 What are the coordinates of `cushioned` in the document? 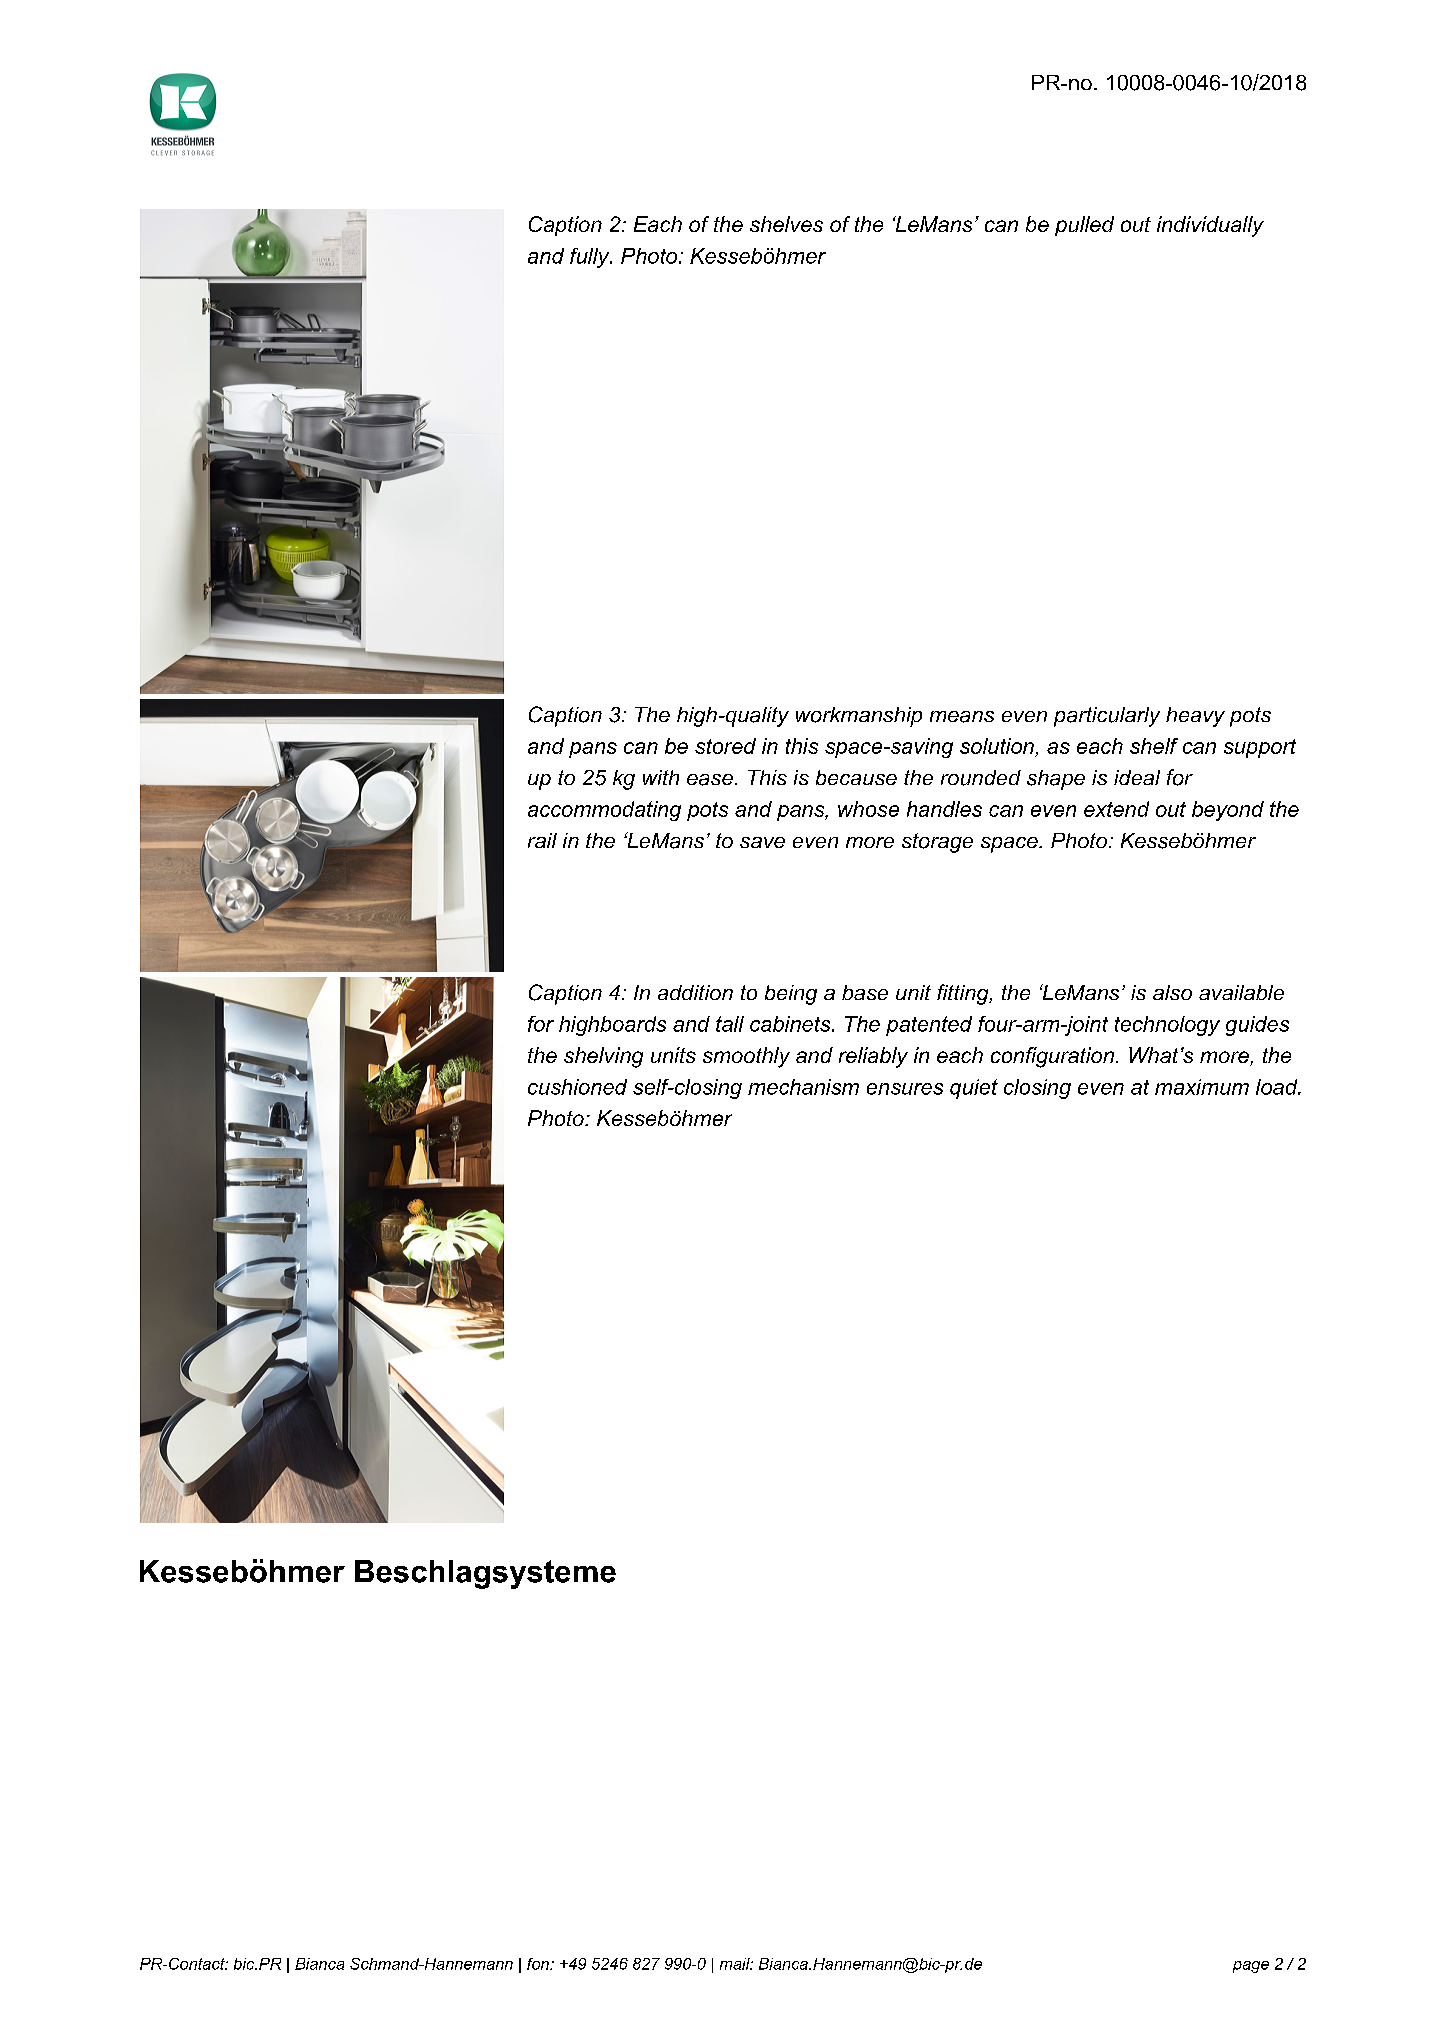 It's located at (577, 1087).
